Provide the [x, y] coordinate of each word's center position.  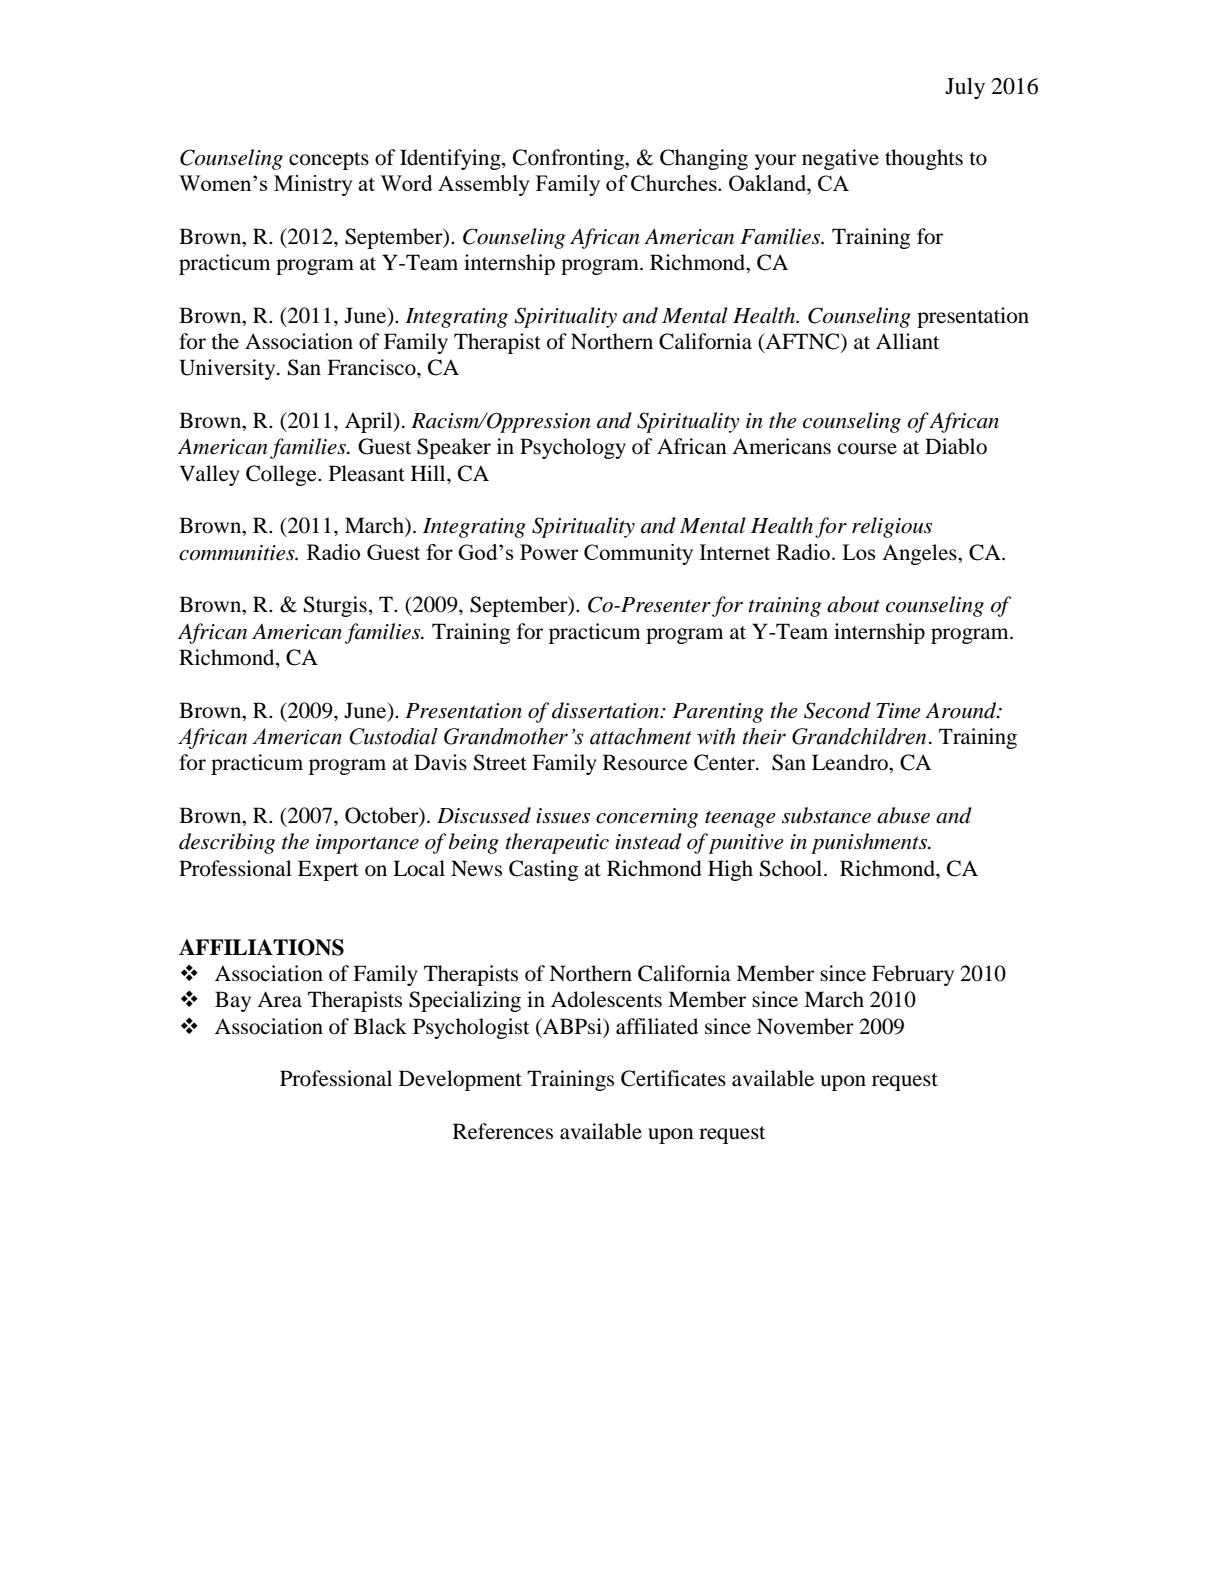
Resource [645, 762]
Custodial [393, 736]
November [805, 1026]
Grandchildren [859, 736]
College [282, 475]
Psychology [573, 448]
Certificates [673, 1078]
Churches [675, 183]
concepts [329, 161]
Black [380, 1026]
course [867, 449]
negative [840, 159]
